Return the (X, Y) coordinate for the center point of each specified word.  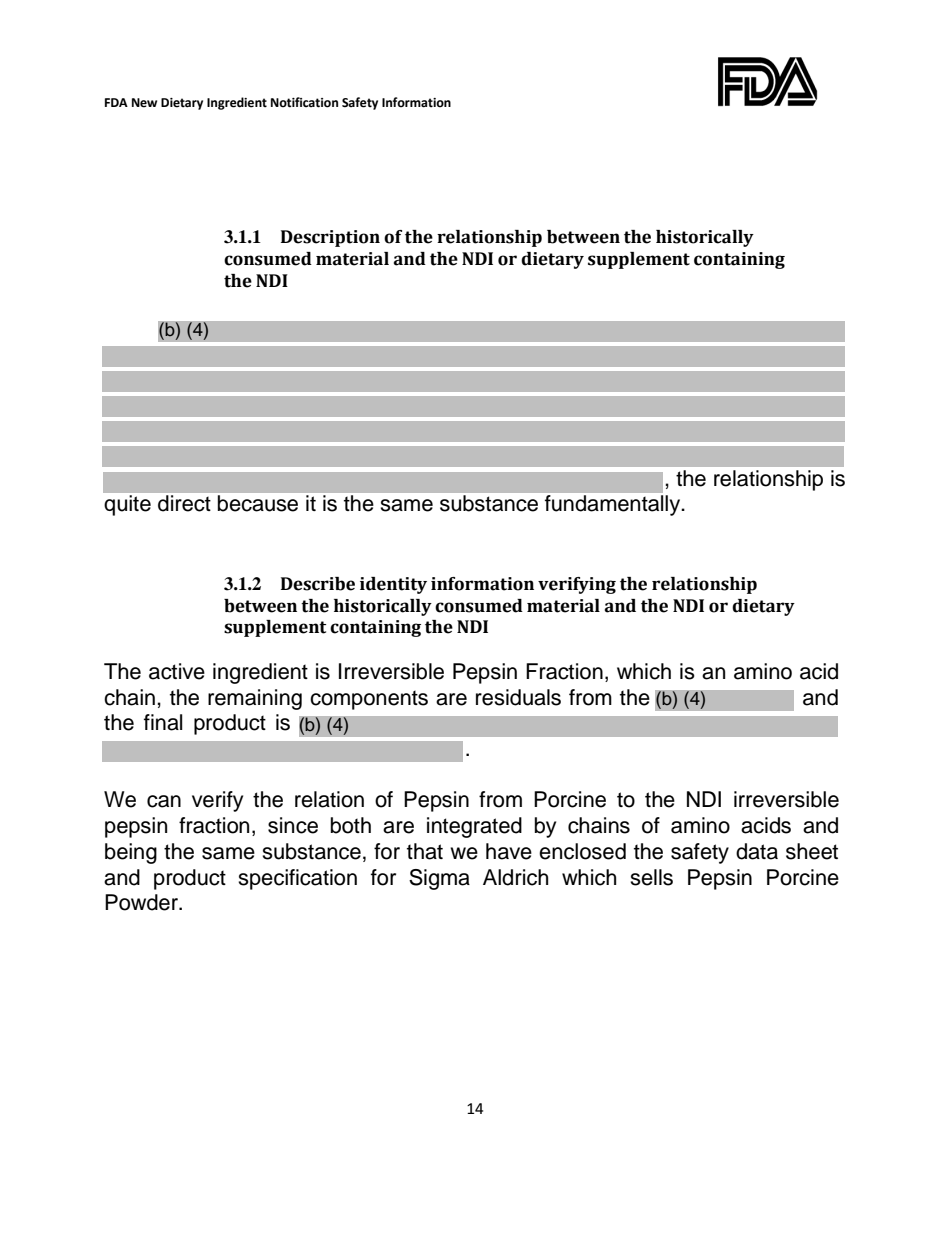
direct (184, 503)
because (258, 503)
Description (330, 238)
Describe (318, 584)
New (144, 103)
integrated (474, 827)
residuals (518, 697)
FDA (116, 102)
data (757, 851)
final (163, 722)
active (177, 671)
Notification (304, 102)
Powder (142, 902)
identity (393, 585)
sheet (812, 851)
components (369, 700)
